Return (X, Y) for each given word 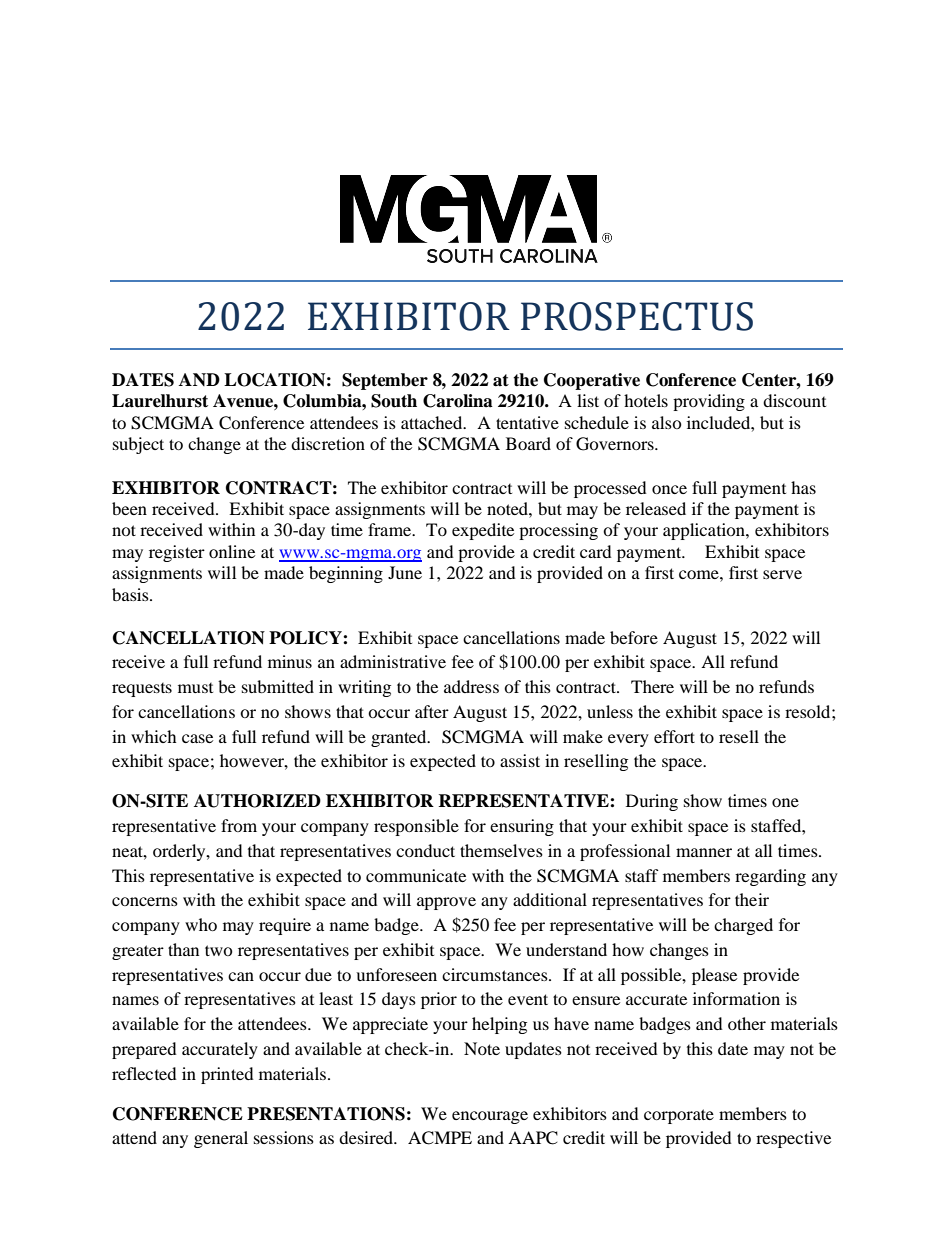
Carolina (458, 401)
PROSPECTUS (637, 316)
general (221, 1139)
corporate (679, 1116)
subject (138, 445)
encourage (490, 1117)
